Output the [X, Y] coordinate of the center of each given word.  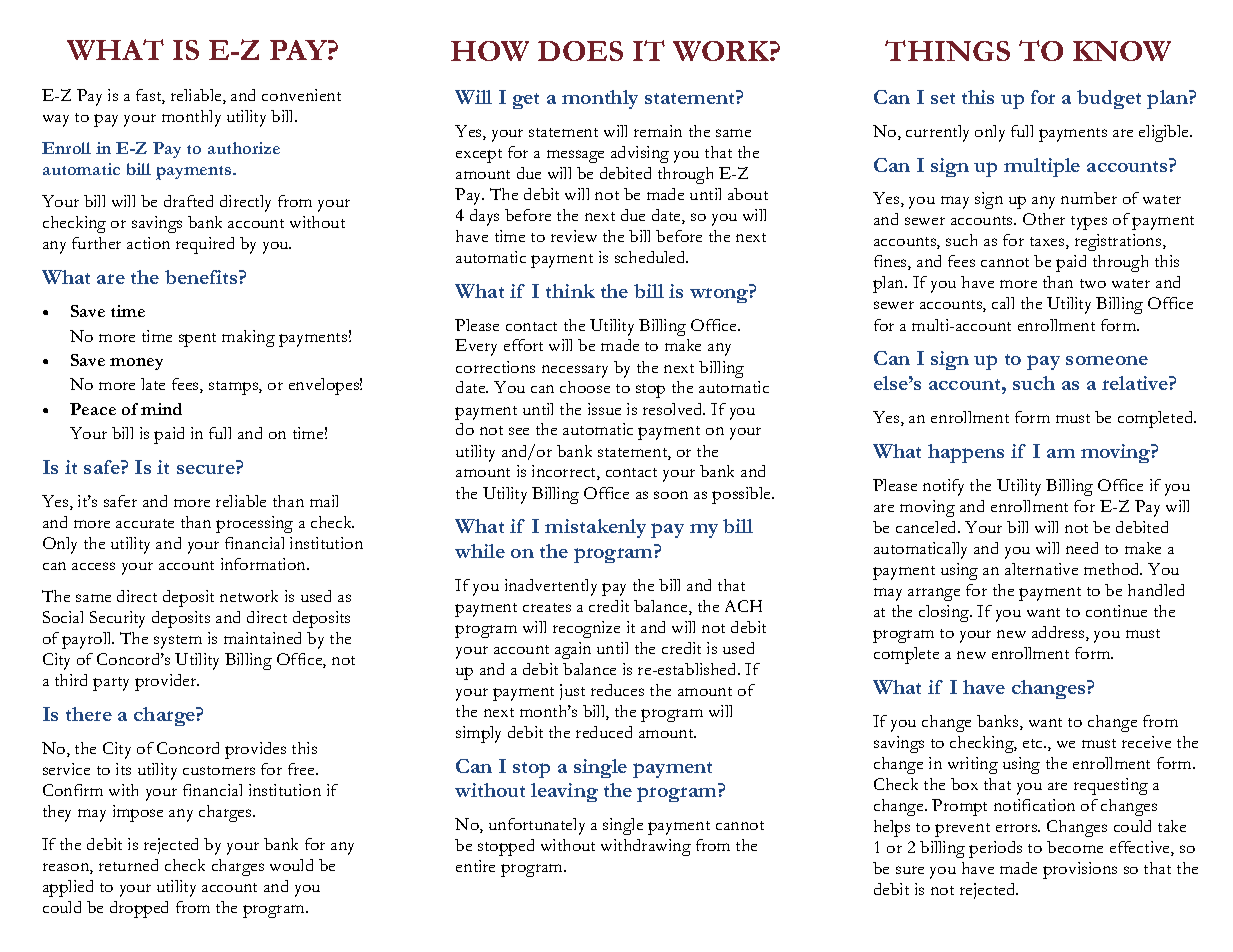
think [570, 291]
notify [943, 487]
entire [475, 866]
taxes [1048, 243]
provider [167, 682]
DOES [580, 51]
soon [671, 495]
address [1059, 633]
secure [206, 469]
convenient [301, 95]
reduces [617, 690]
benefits [202, 277]
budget [1109, 99]
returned [128, 865]
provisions [1080, 870]
